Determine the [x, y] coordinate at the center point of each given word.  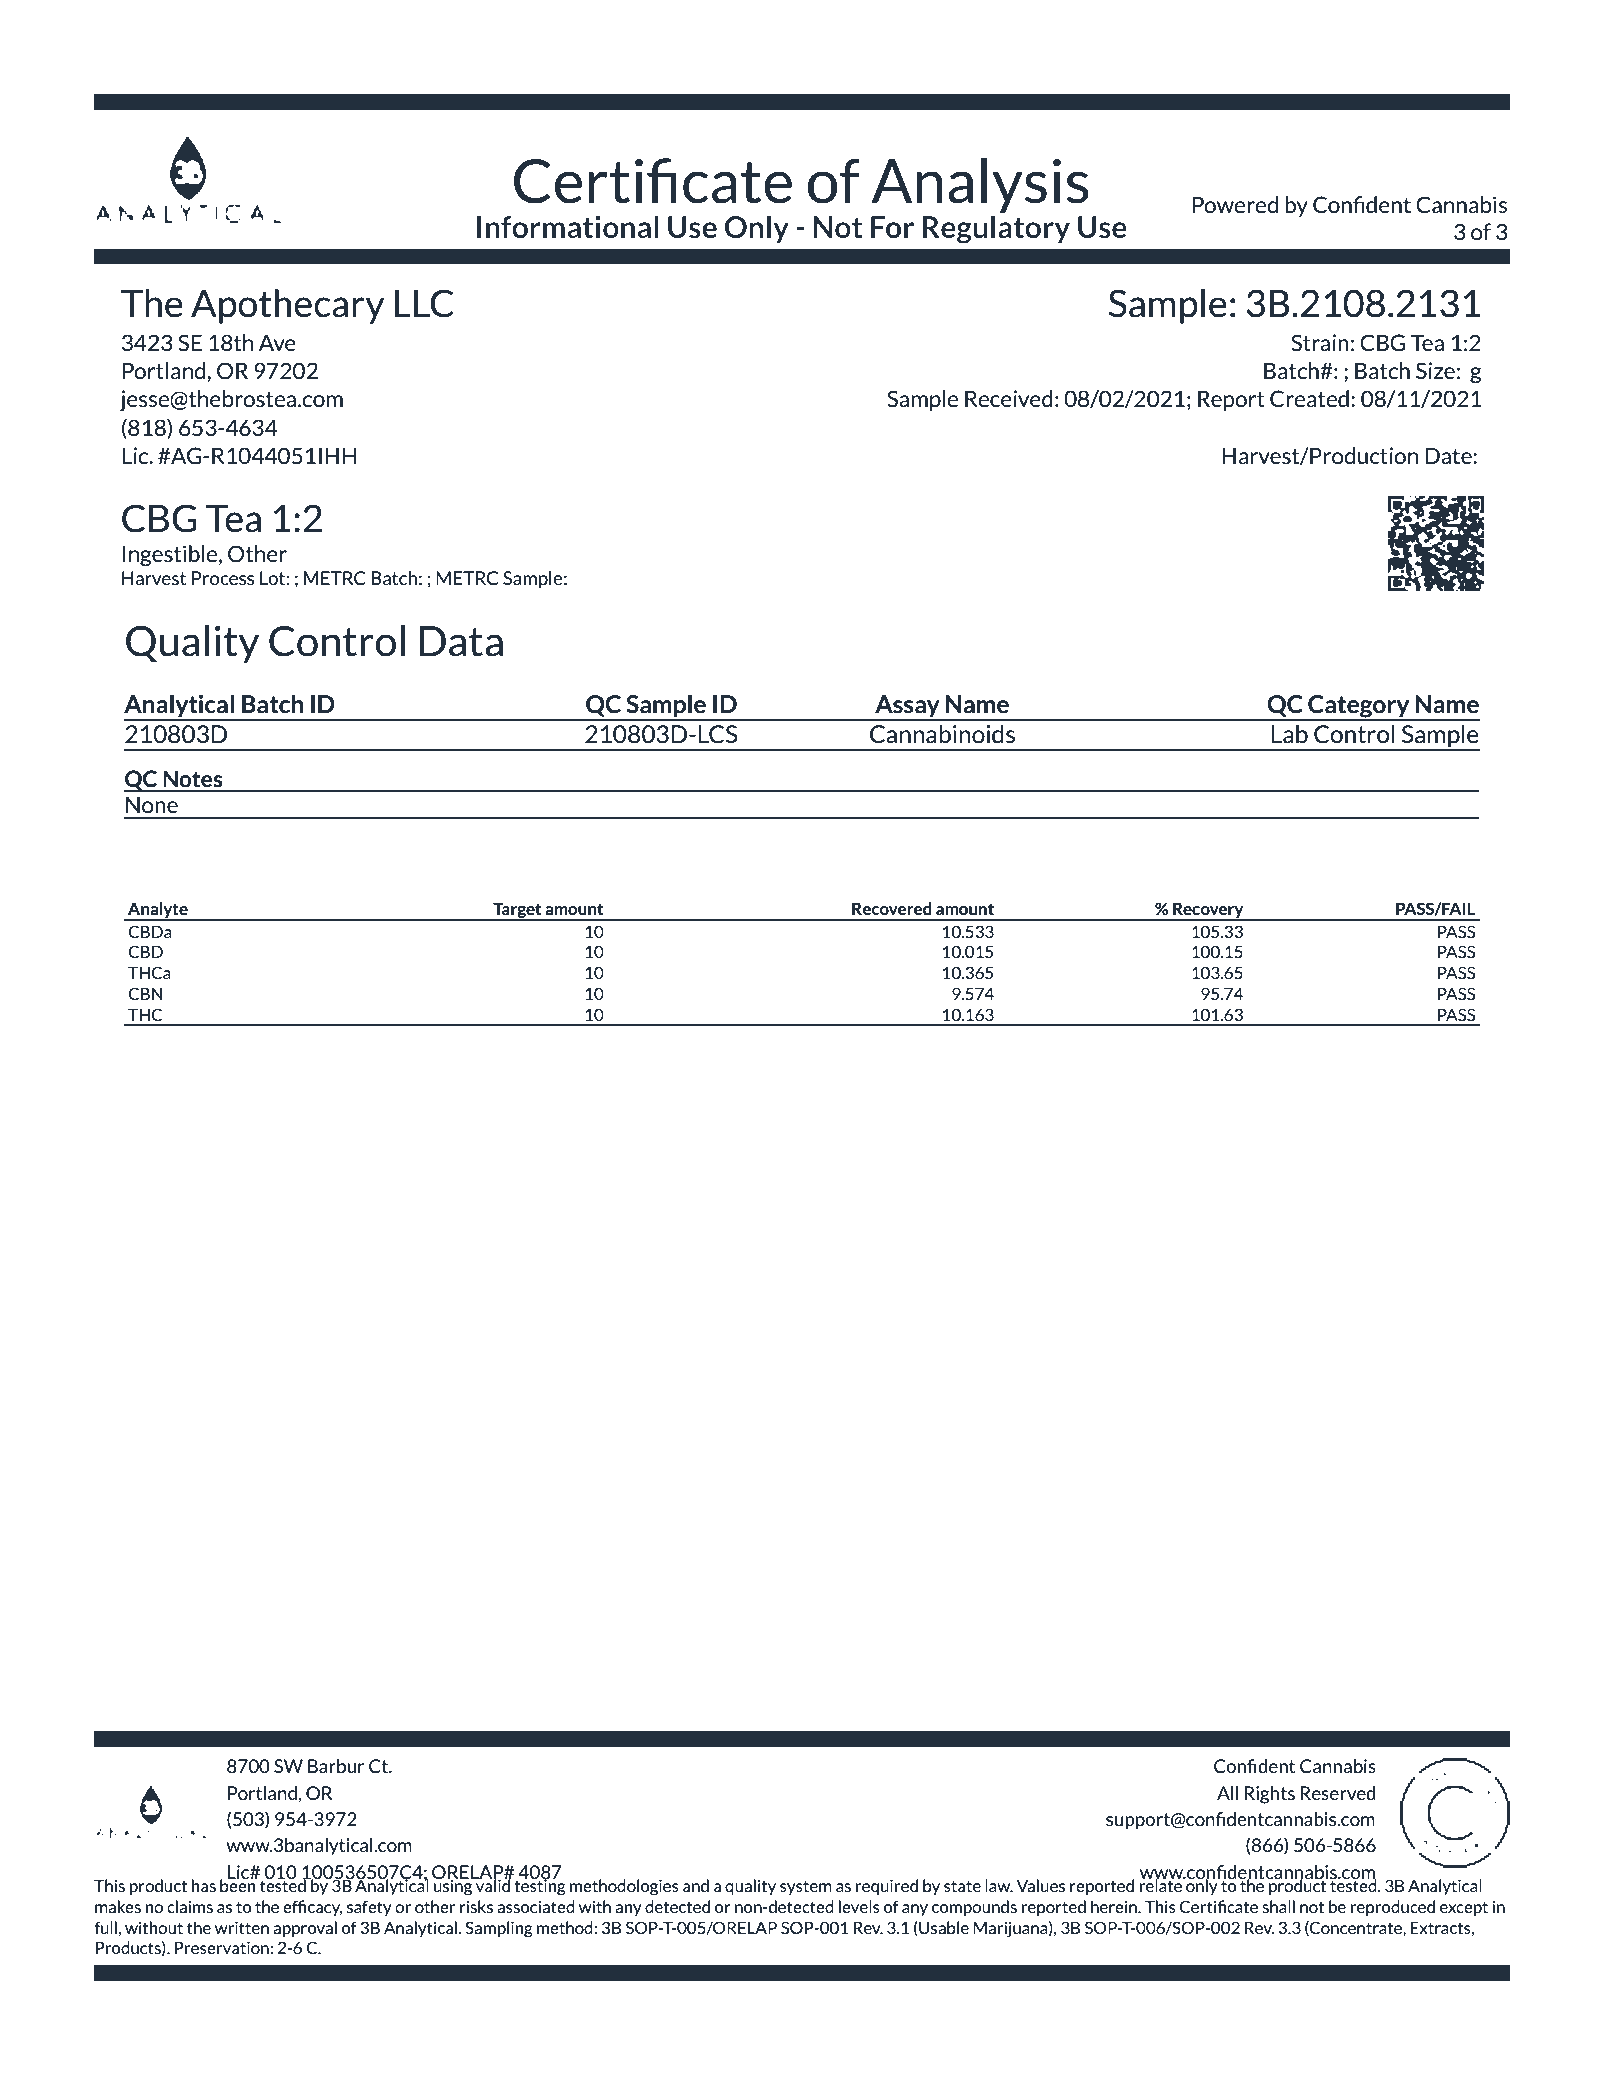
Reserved [1338, 1793]
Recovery [1208, 911]
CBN [145, 993]
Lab [1289, 734]
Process [223, 578]
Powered [1235, 204]
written [242, 1927]
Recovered [892, 908]
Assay [907, 707]
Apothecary [288, 306]
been [238, 1884]
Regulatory [996, 228]
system [806, 1887]
